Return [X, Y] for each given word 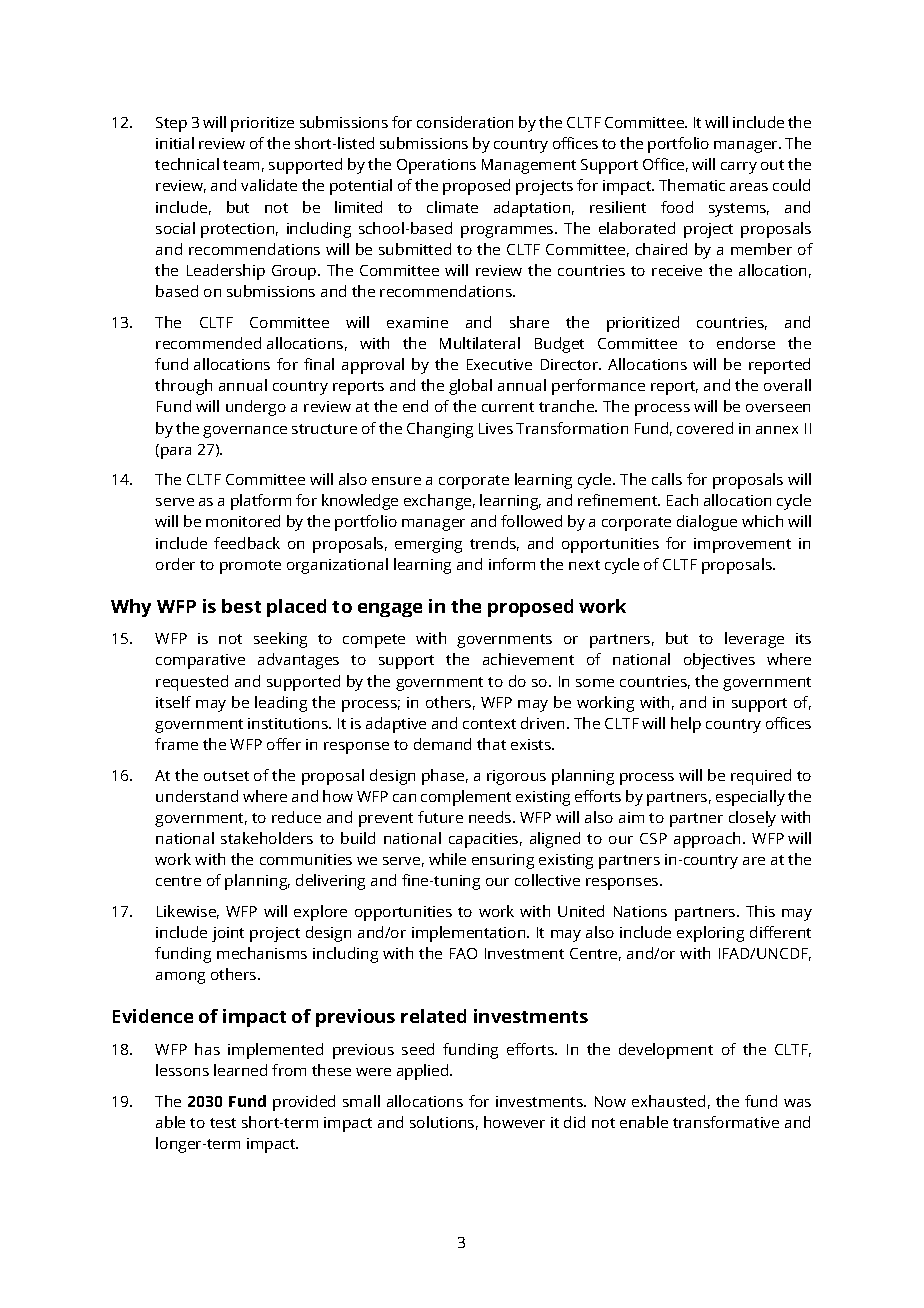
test [223, 1123]
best [241, 606]
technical [187, 164]
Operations [436, 166]
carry [739, 168]
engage [390, 610]
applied [424, 1072]
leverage [754, 640]
